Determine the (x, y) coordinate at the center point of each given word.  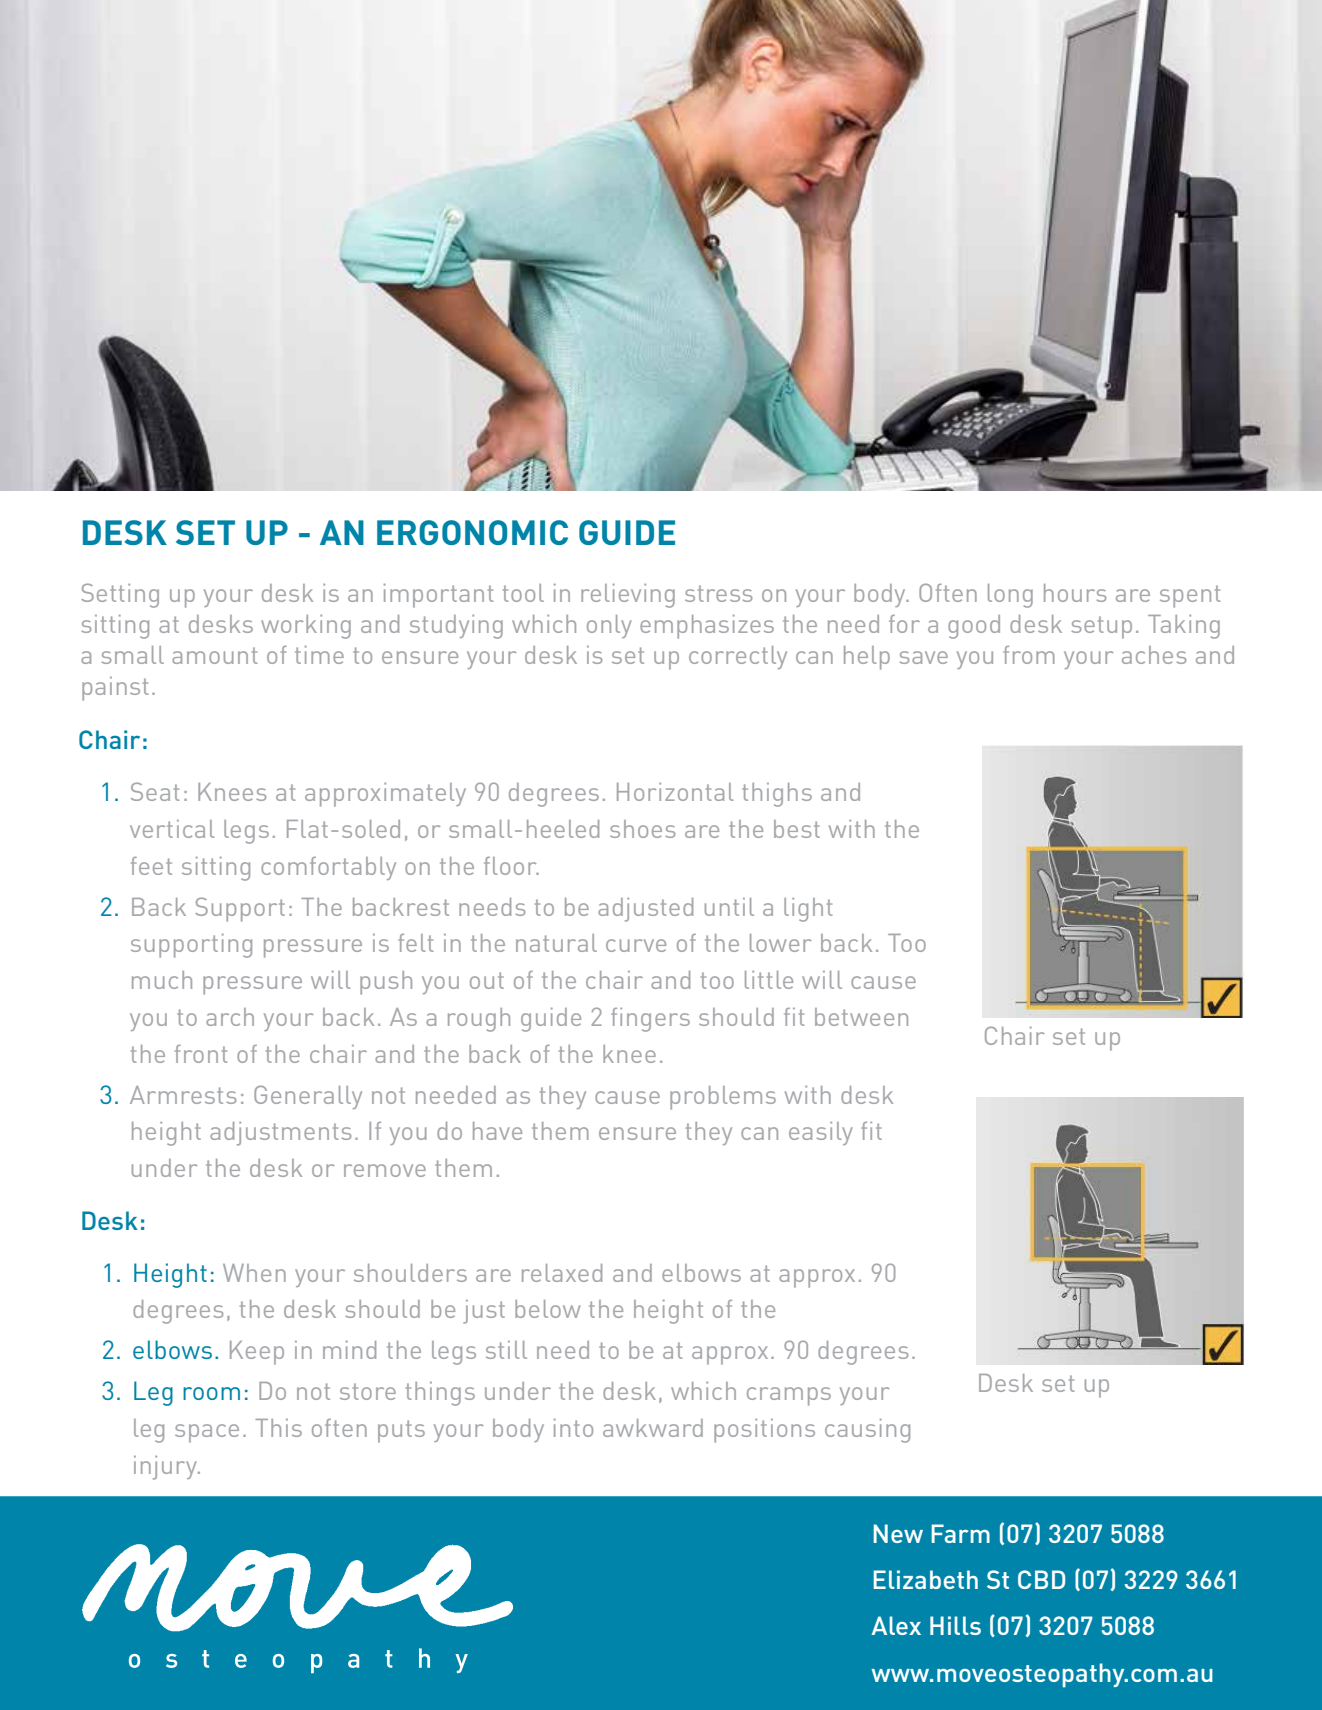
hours (1075, 593)
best (797, 829)
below (547, 1309)
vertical (172, 829)
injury (166, 1468)
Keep (257, 1353)
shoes (642, 829)
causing (867, 1431)
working (306, 627)
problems (723, 1098)
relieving (628, 596)
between (861, 1017)
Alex (896, 1625)
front (201, 1054)
